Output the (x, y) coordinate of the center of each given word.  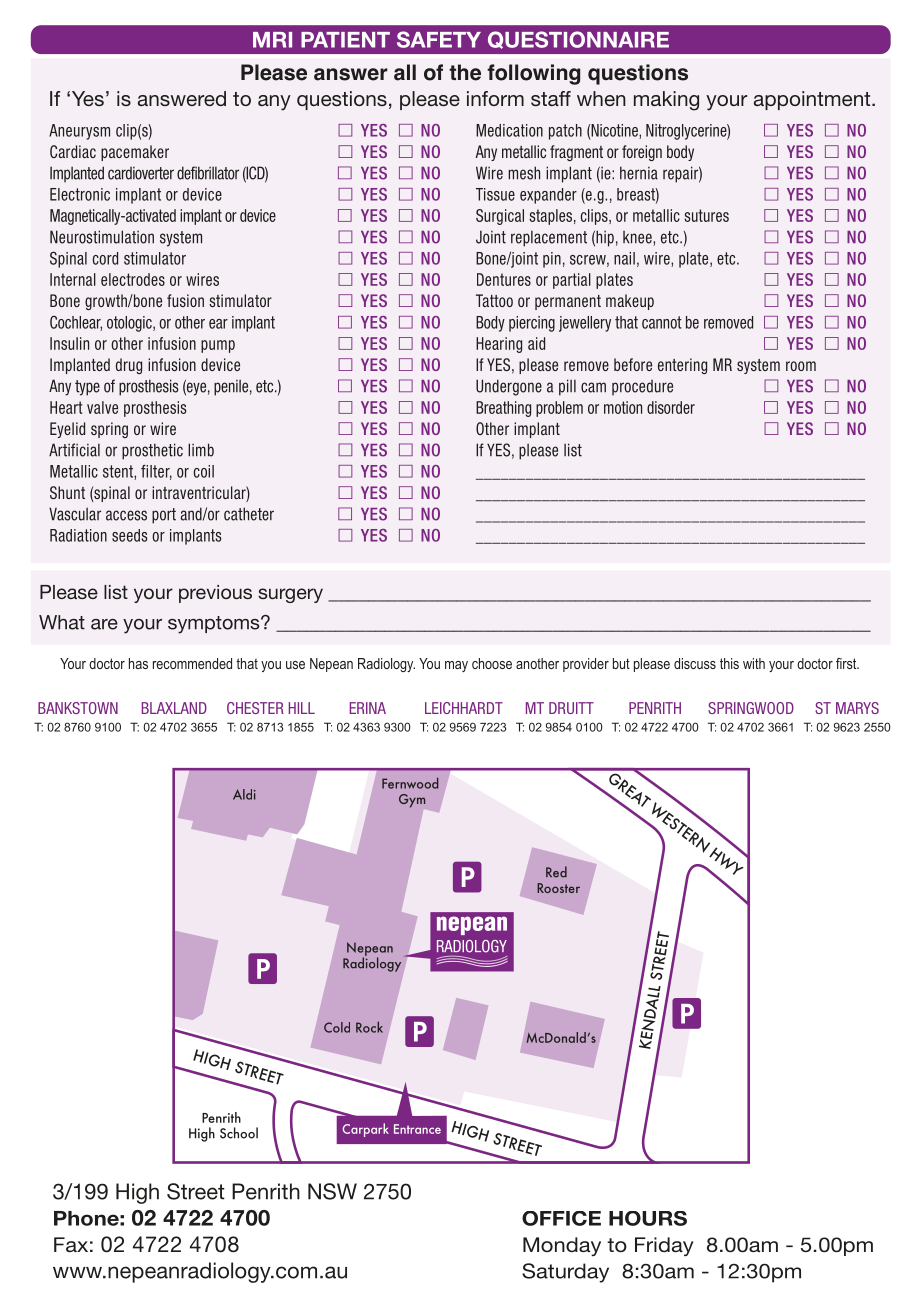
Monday (562, 1246)
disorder (671, 407)
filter (156, 472)
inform (495, 98)
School (239, 1133)
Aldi (244, 794)
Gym (412, 801)
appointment (813, 100)
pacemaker (135, 153)
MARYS (857, 708)
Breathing (503, 409)
